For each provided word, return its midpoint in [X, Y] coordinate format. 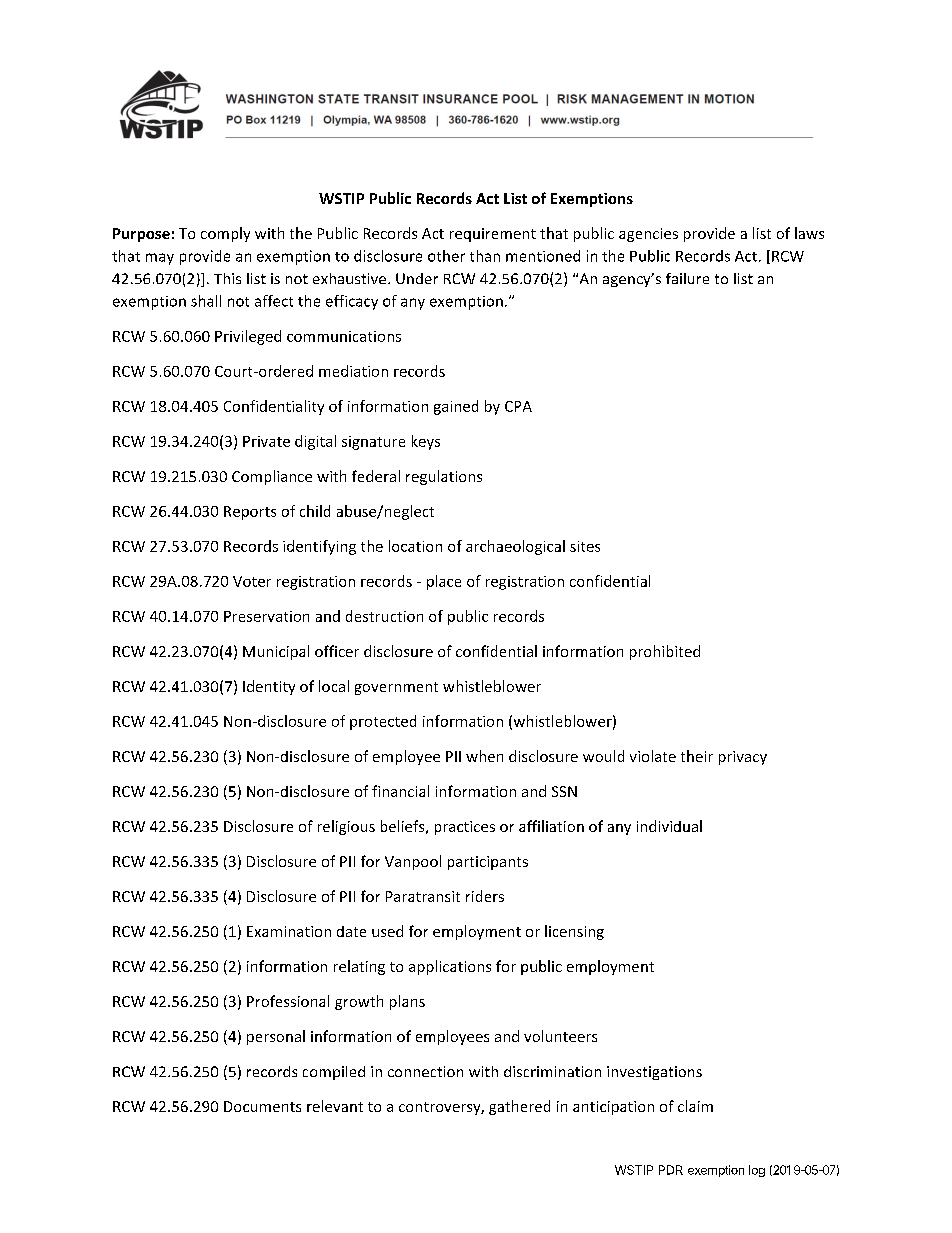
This [227, 278]
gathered [519, 1107]
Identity [269, 687]
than [485, 256]
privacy [743, 758]
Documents [262, 1106]
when [484, 756]
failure [687, 278]
